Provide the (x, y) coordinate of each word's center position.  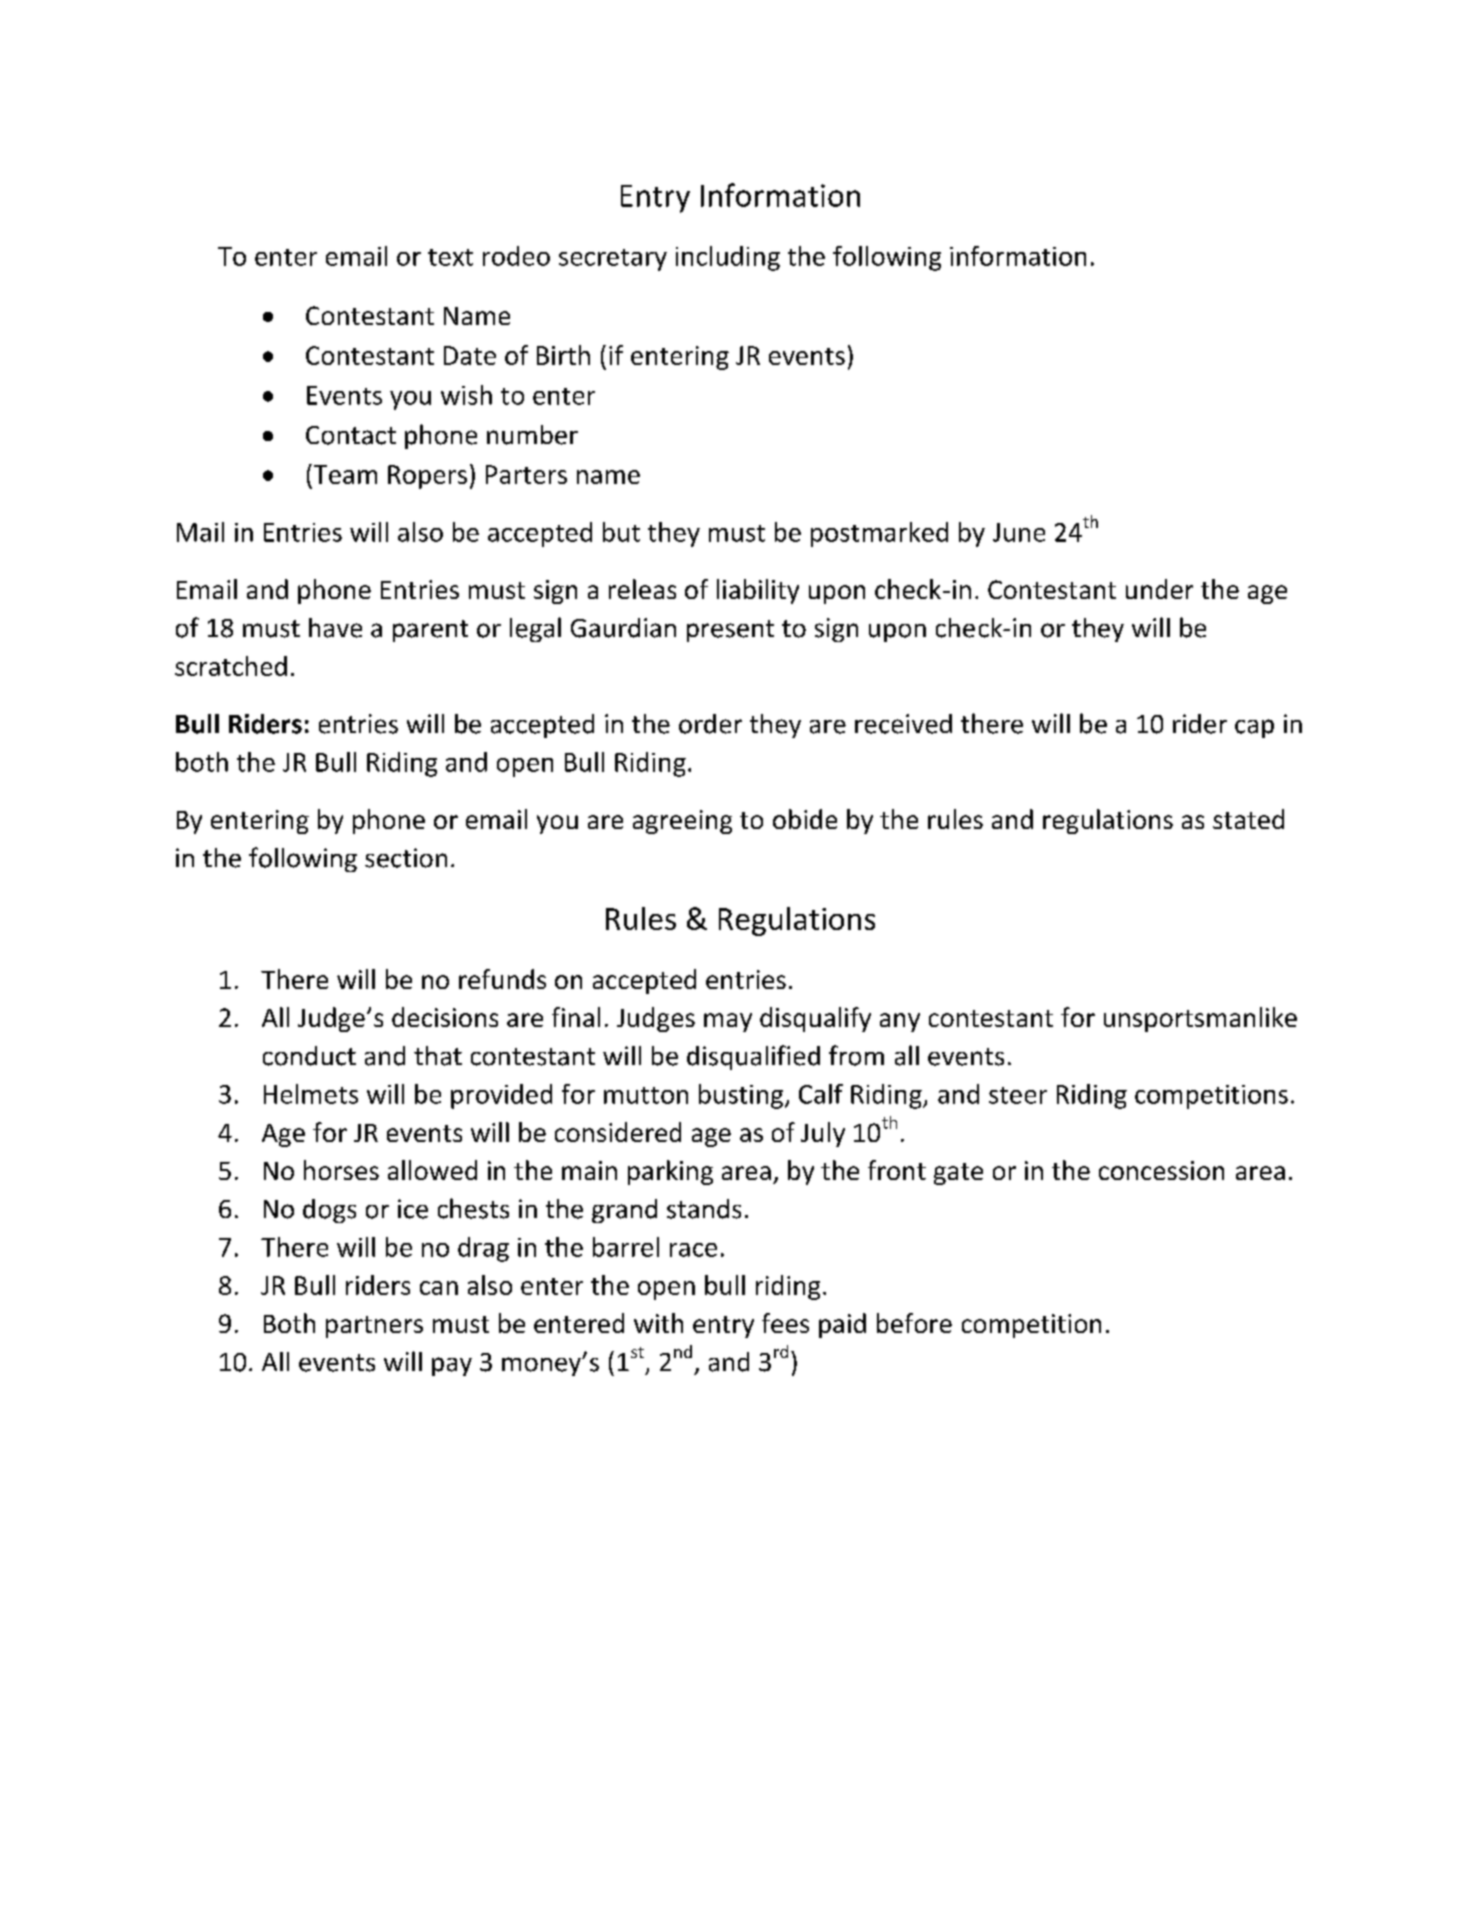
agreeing (682, 822)
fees (785, 1323)
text (450, 257)
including (728, 258)
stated (1248, 819)
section (406, 858)
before (914, 1323)
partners (374, 1327)
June (1019, 532)
